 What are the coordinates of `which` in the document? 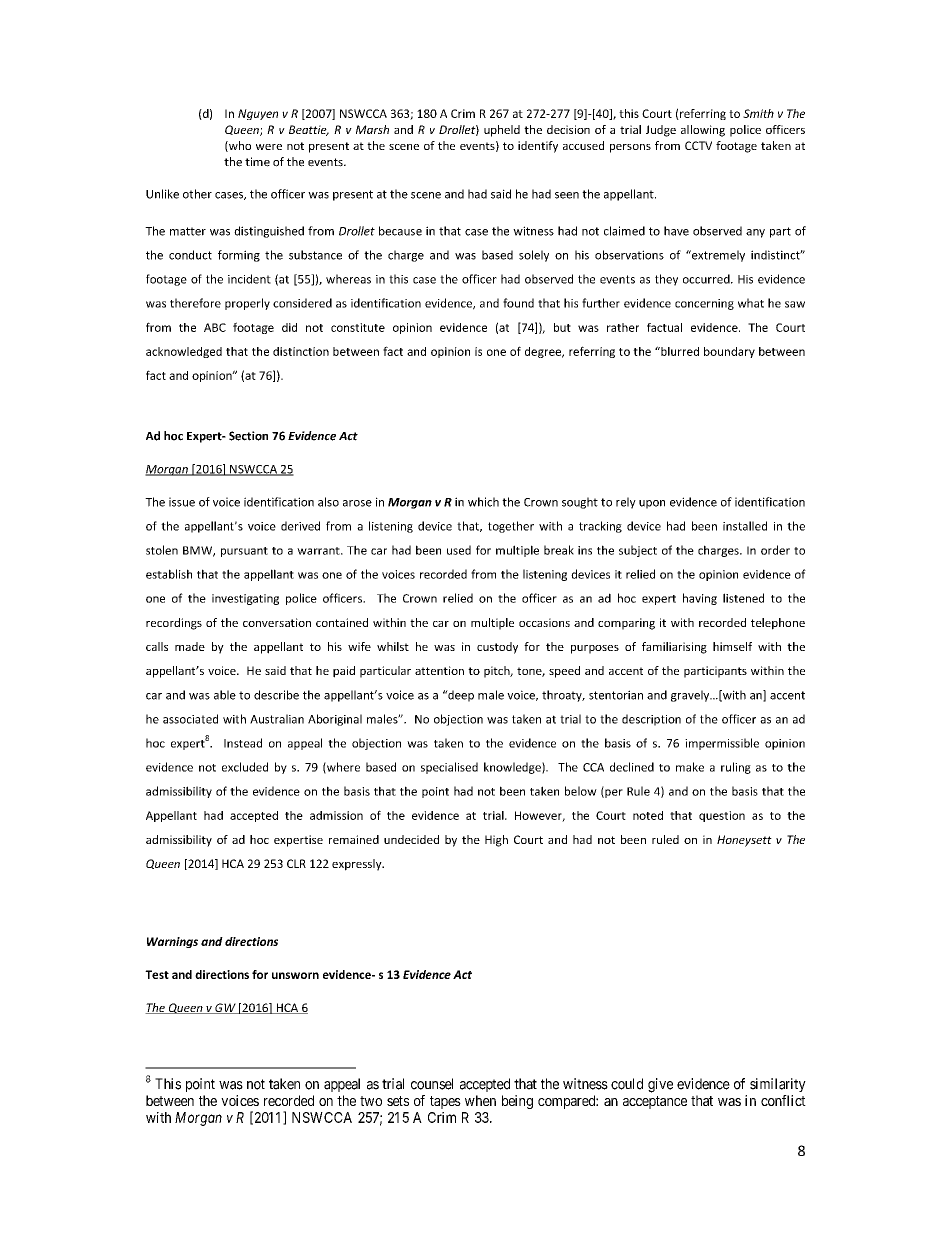 It's located at (483, 502).
